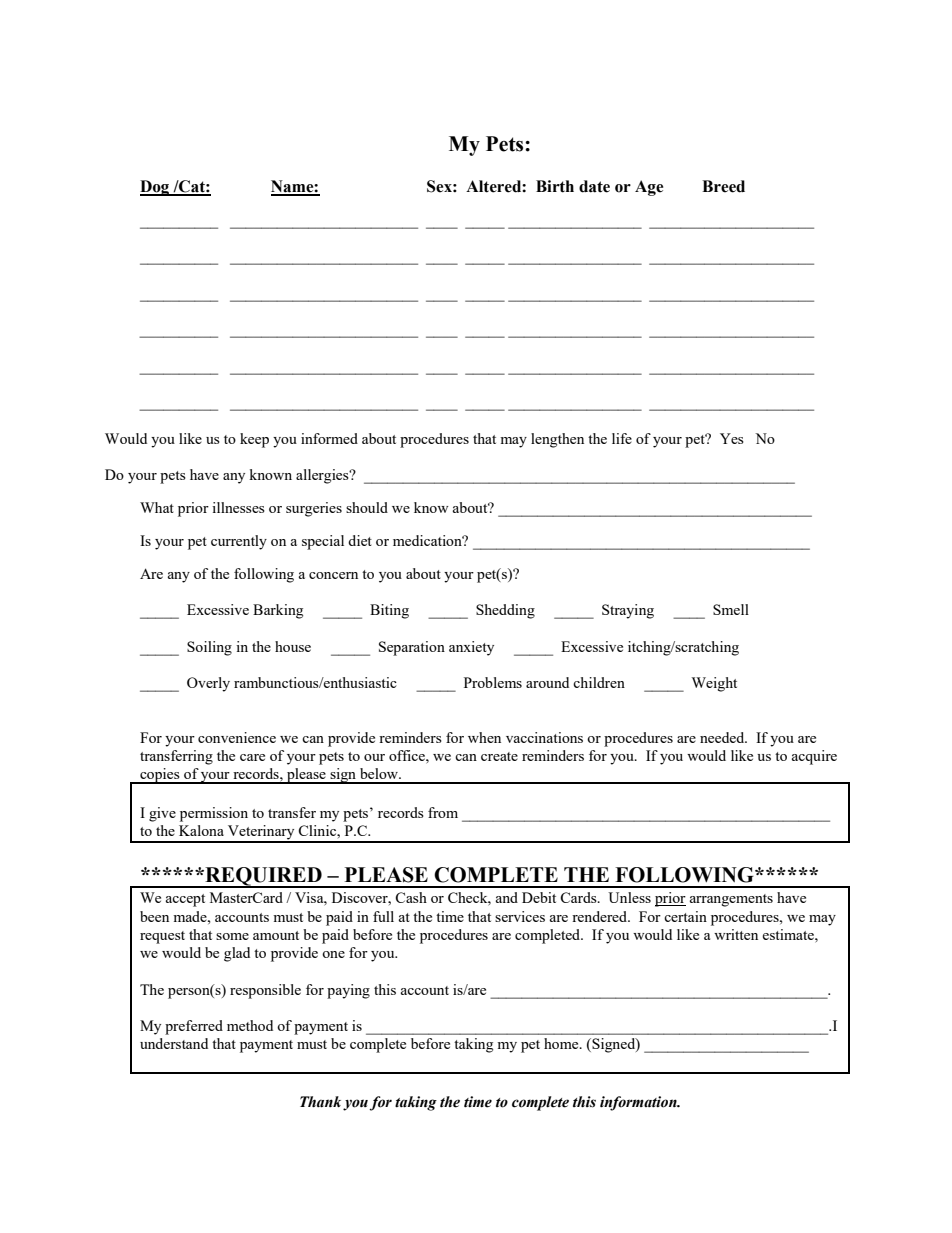 The image size is (952, 1233). What do you see at coordinates (562, 1043) in the screenshot?
I see `home` at bounding box center [562, 1043].
